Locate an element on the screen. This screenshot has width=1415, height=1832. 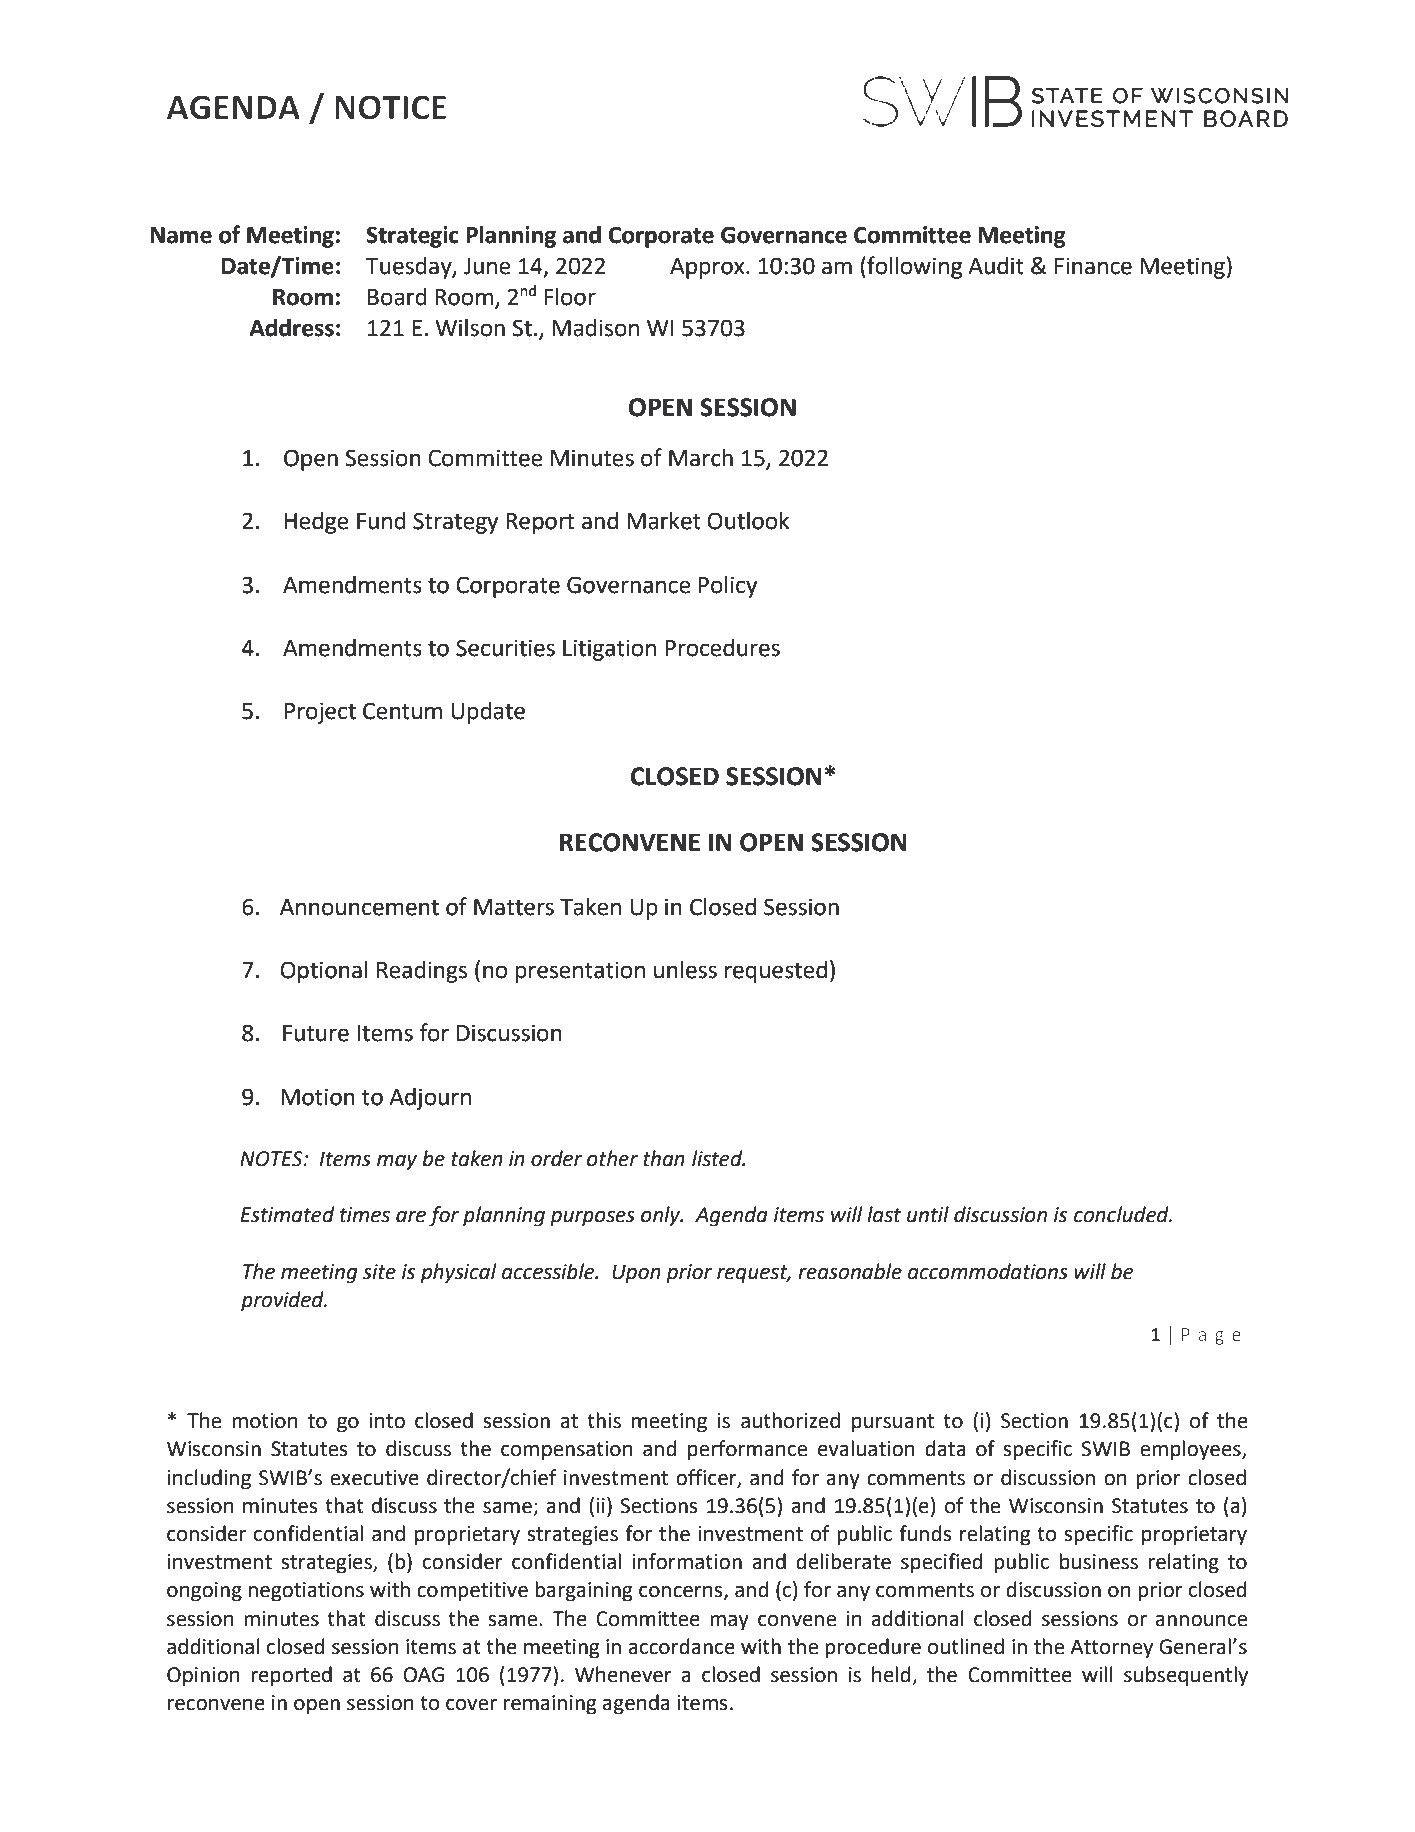
negotiations is located at coordinates (306, 1592).
